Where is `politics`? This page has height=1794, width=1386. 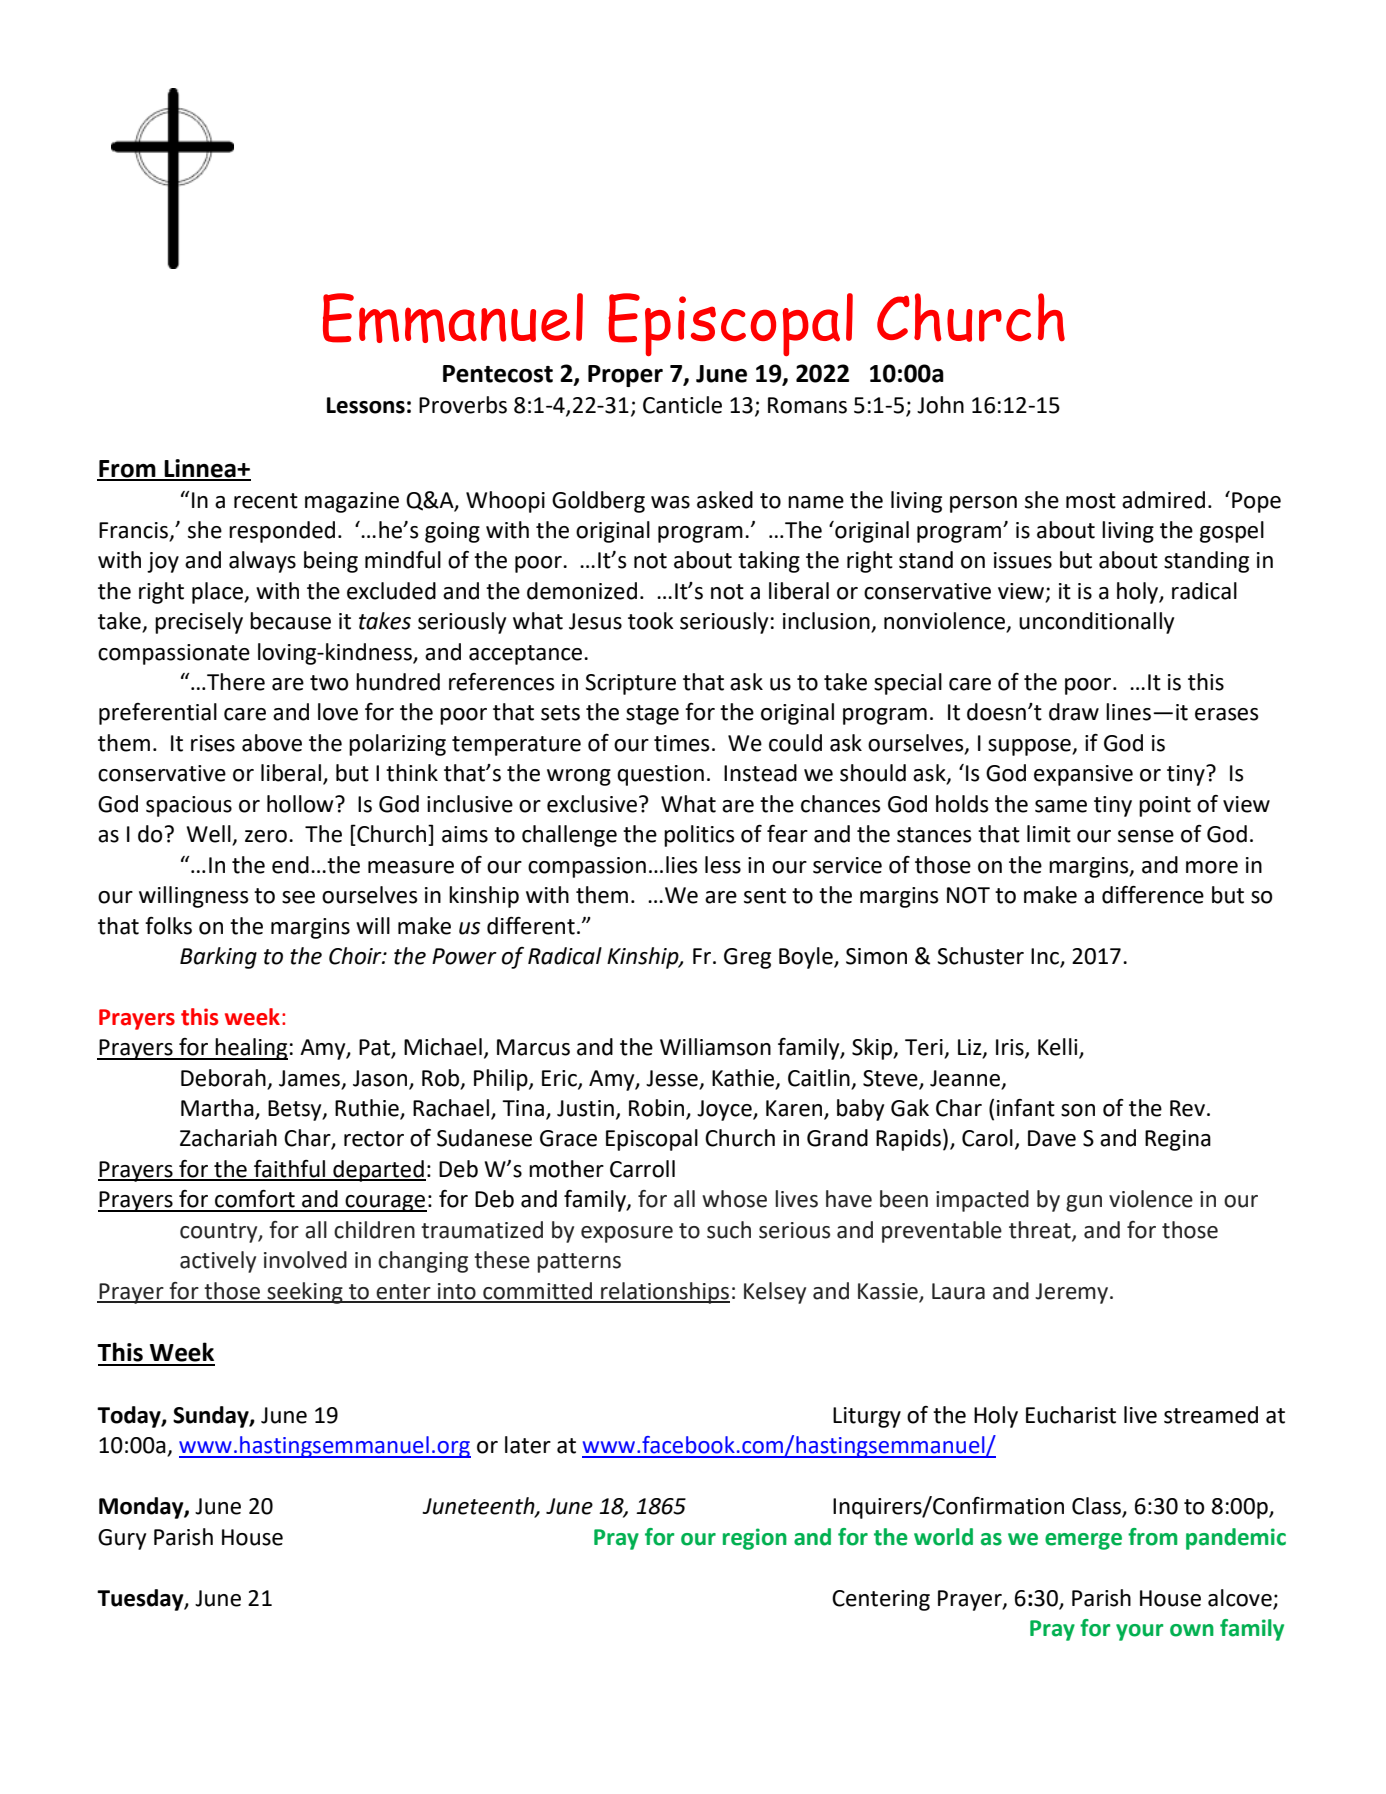
politics is located at coordinates (699, 836).
